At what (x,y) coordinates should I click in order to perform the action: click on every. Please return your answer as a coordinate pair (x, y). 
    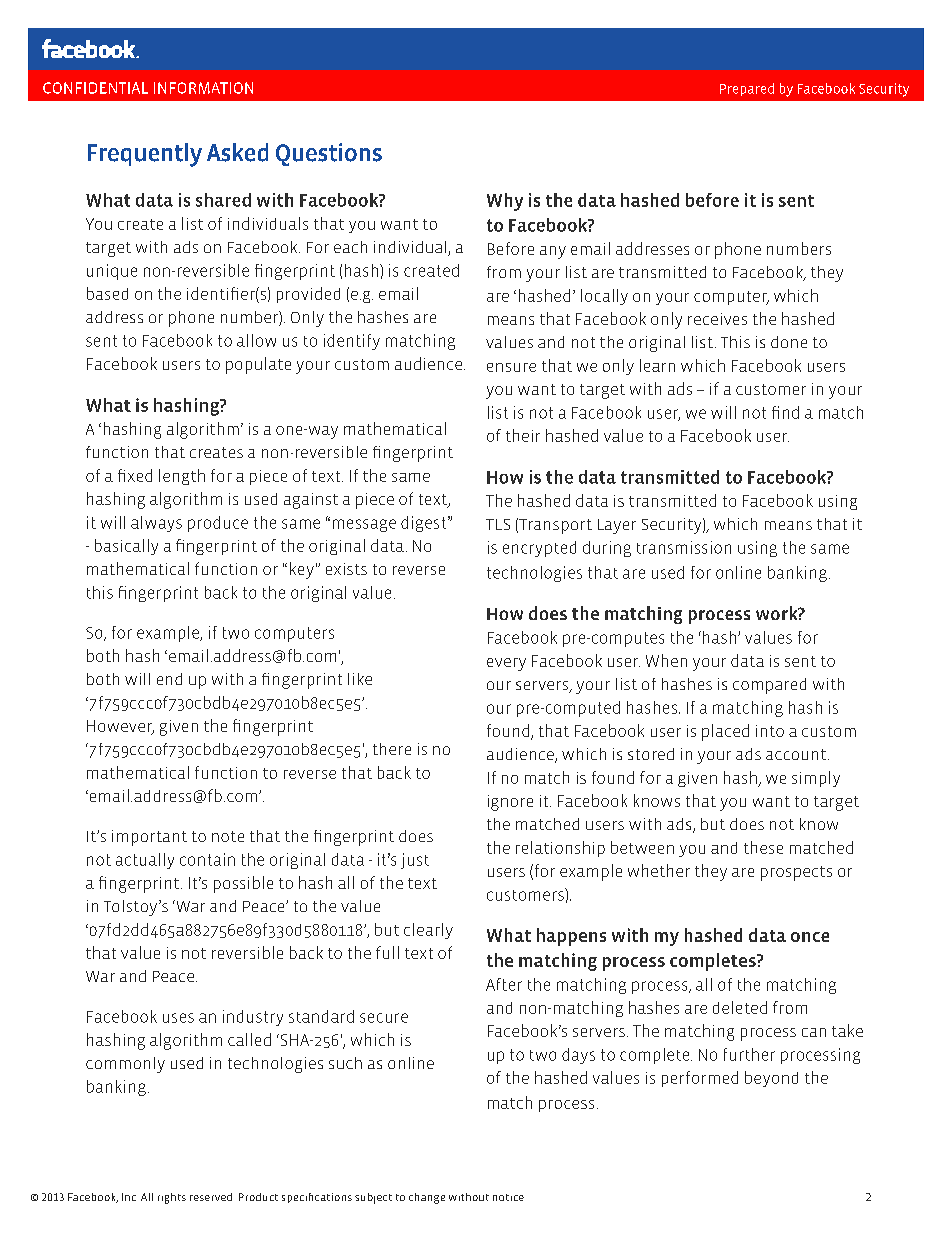
    Looking at the image, I should click on (506, 664).
